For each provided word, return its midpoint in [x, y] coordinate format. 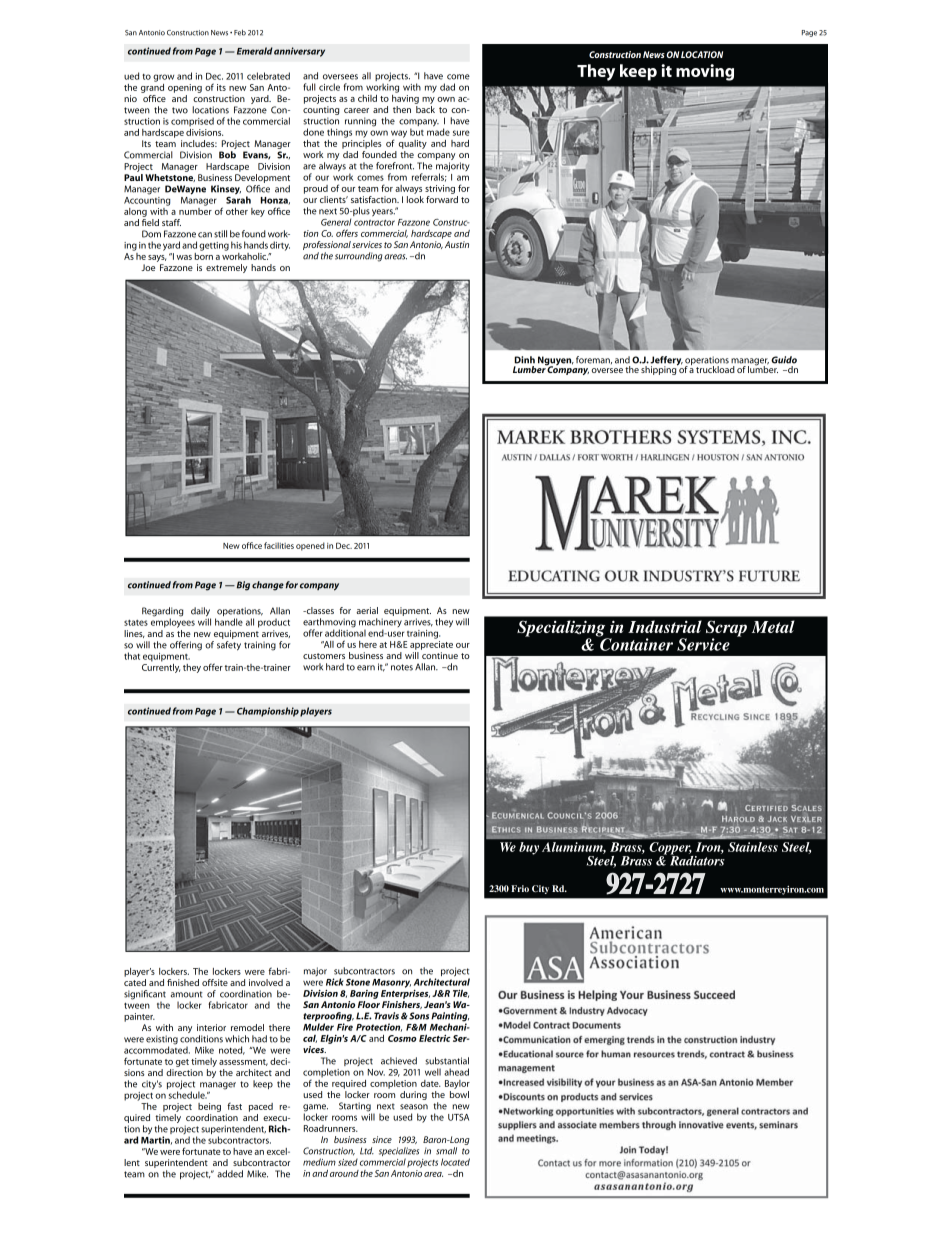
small [446, 1151]
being [209, 1107]
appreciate [431, 645]
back [425, 109]
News [654, 54]
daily [201, 613]
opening [185, 88]
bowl [459, 1094]
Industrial [665, 626]
